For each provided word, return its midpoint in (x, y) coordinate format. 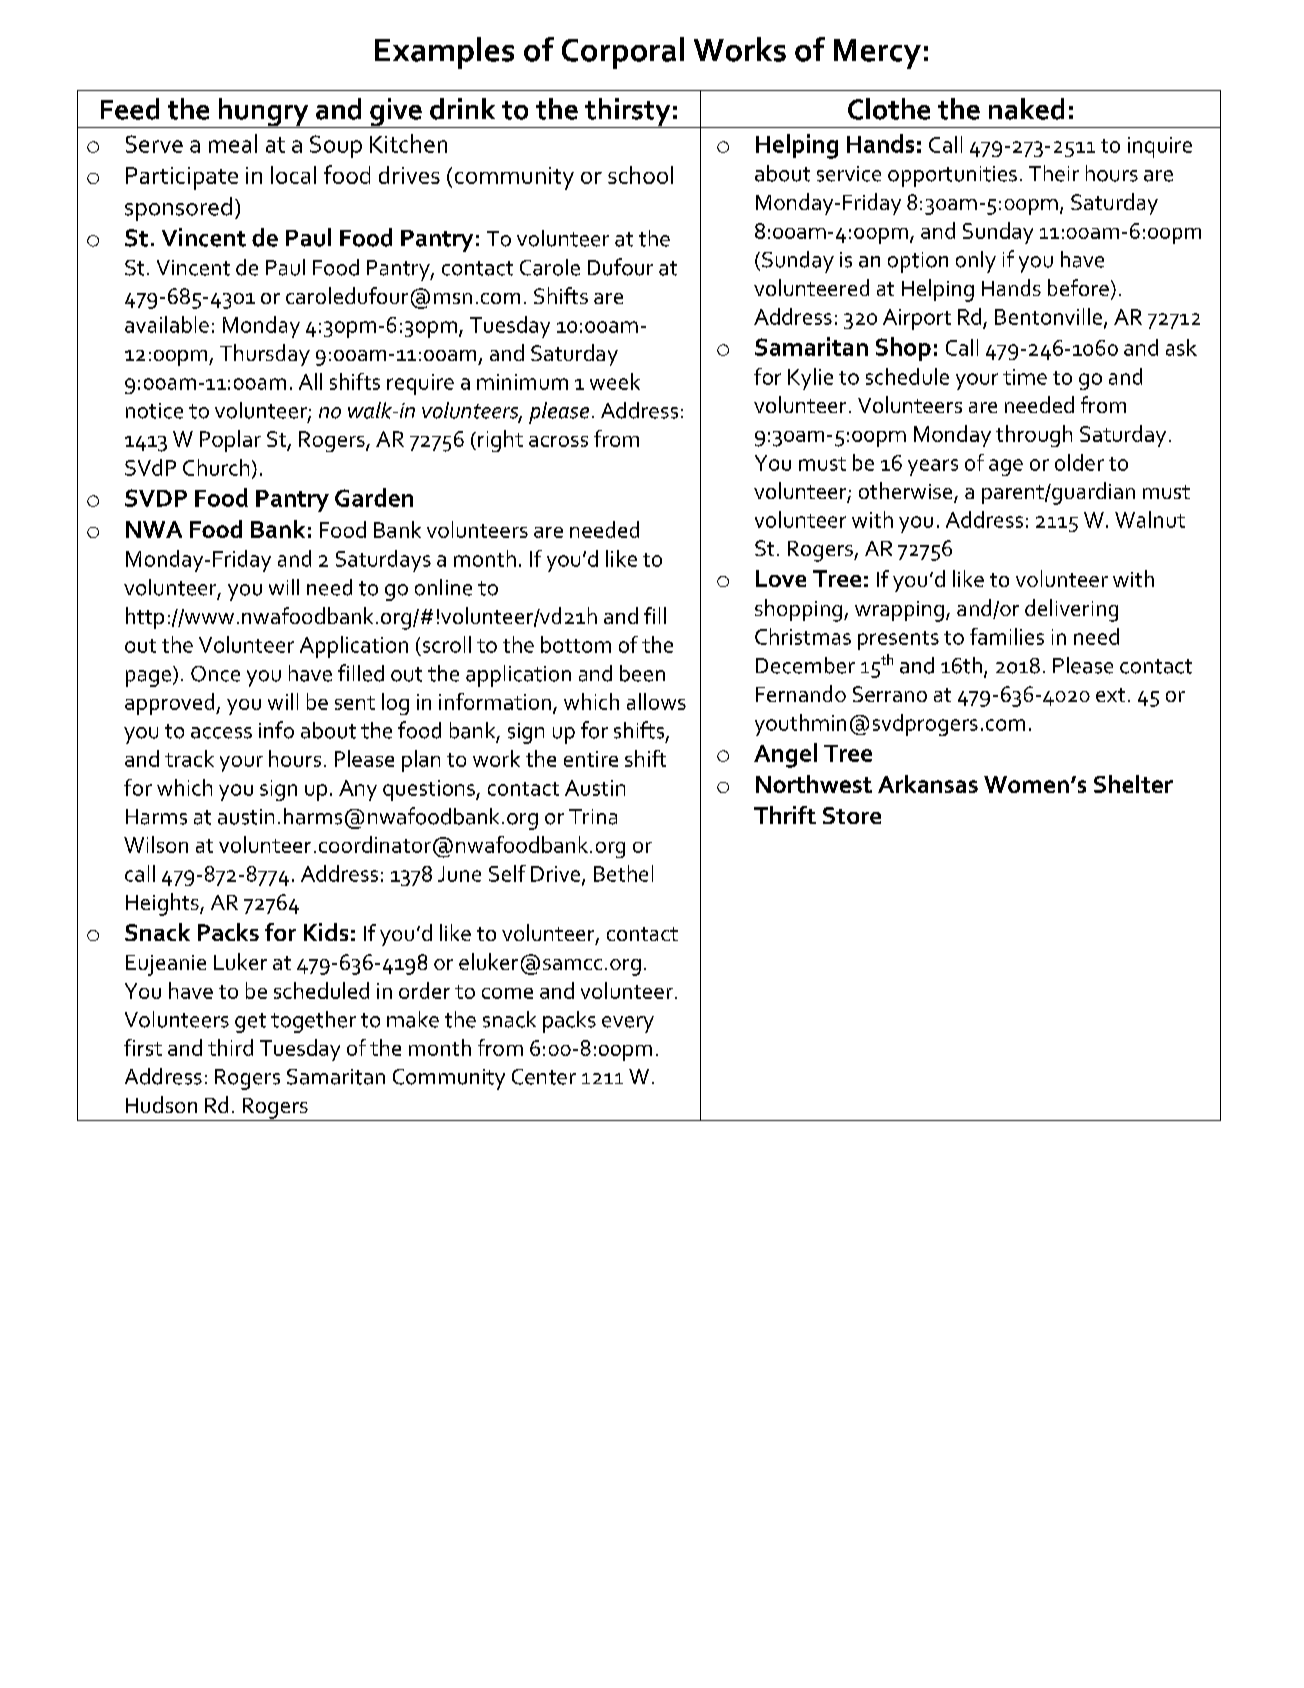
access (221, 733)
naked (1026, 109)
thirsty (628, 113)
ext (1110, 695)
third (230, 1047)
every (628, 1024)
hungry (263, 113)
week (615, 381)
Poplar (230, 441)
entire (591, 759)
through (1034, 436)
